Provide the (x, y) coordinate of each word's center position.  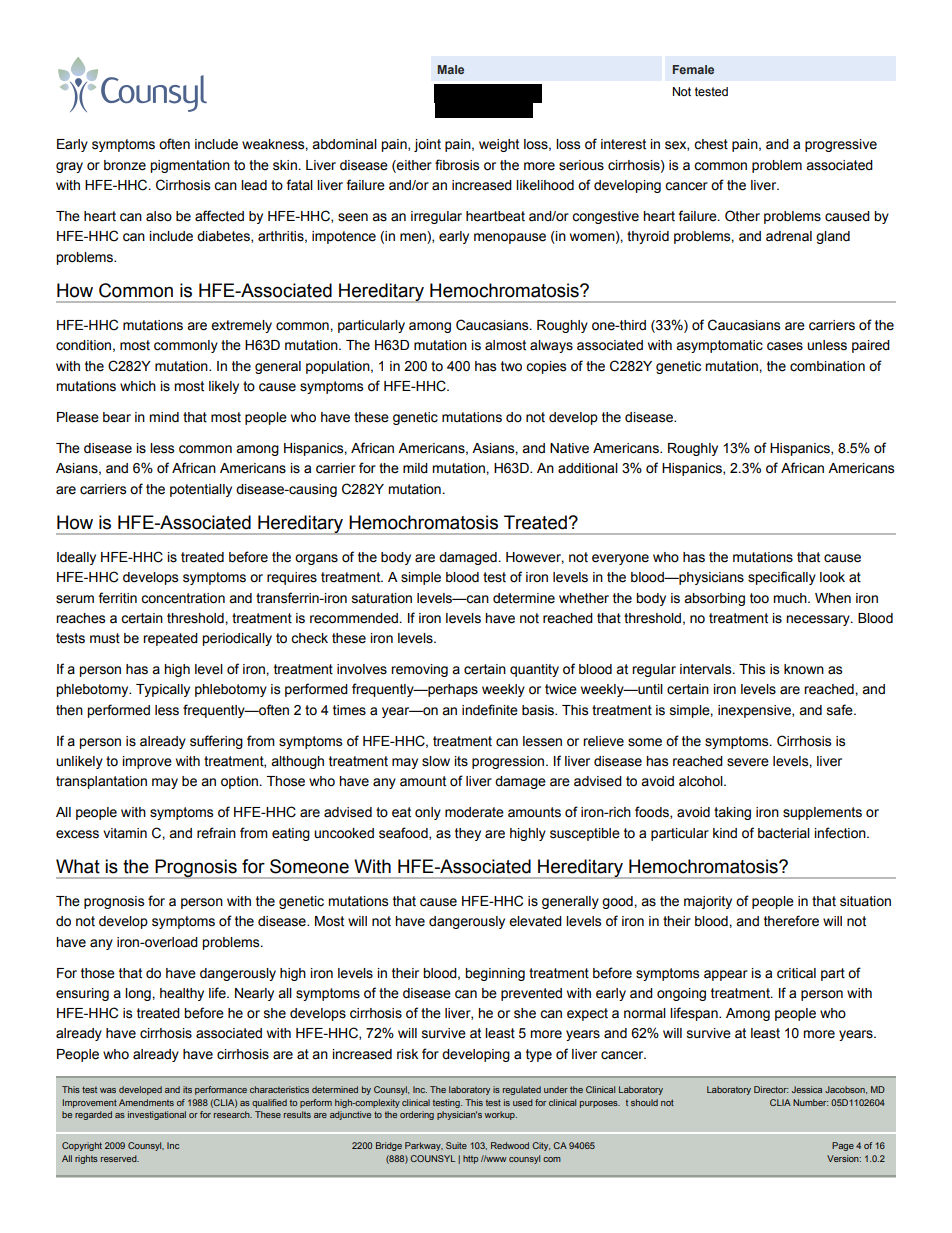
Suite (456, 1145)
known (804, 669)
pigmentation (190, 166)
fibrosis (457, 165)
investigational (157, 1115)
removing (419, 670)
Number (810, 1102)
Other (742, 216)
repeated (170, 639)
